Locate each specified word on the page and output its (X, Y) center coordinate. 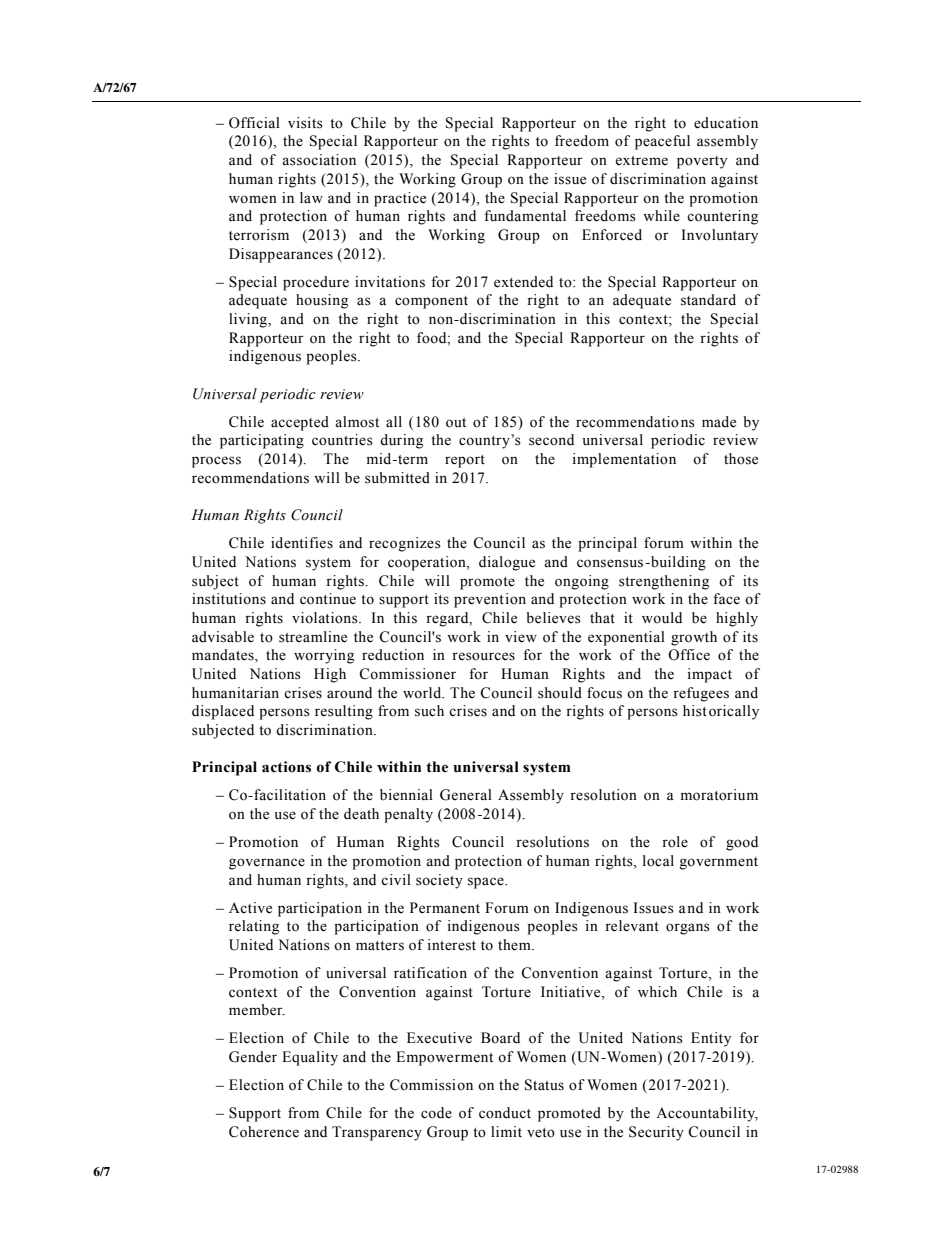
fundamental (525, 216)
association (319, 160)
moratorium (719, 795)
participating (262, 441)
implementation (624, 460)
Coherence (264, 1132)
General (466, 795)
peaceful (662, 142)
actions (286, 767)
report (465, 461)
